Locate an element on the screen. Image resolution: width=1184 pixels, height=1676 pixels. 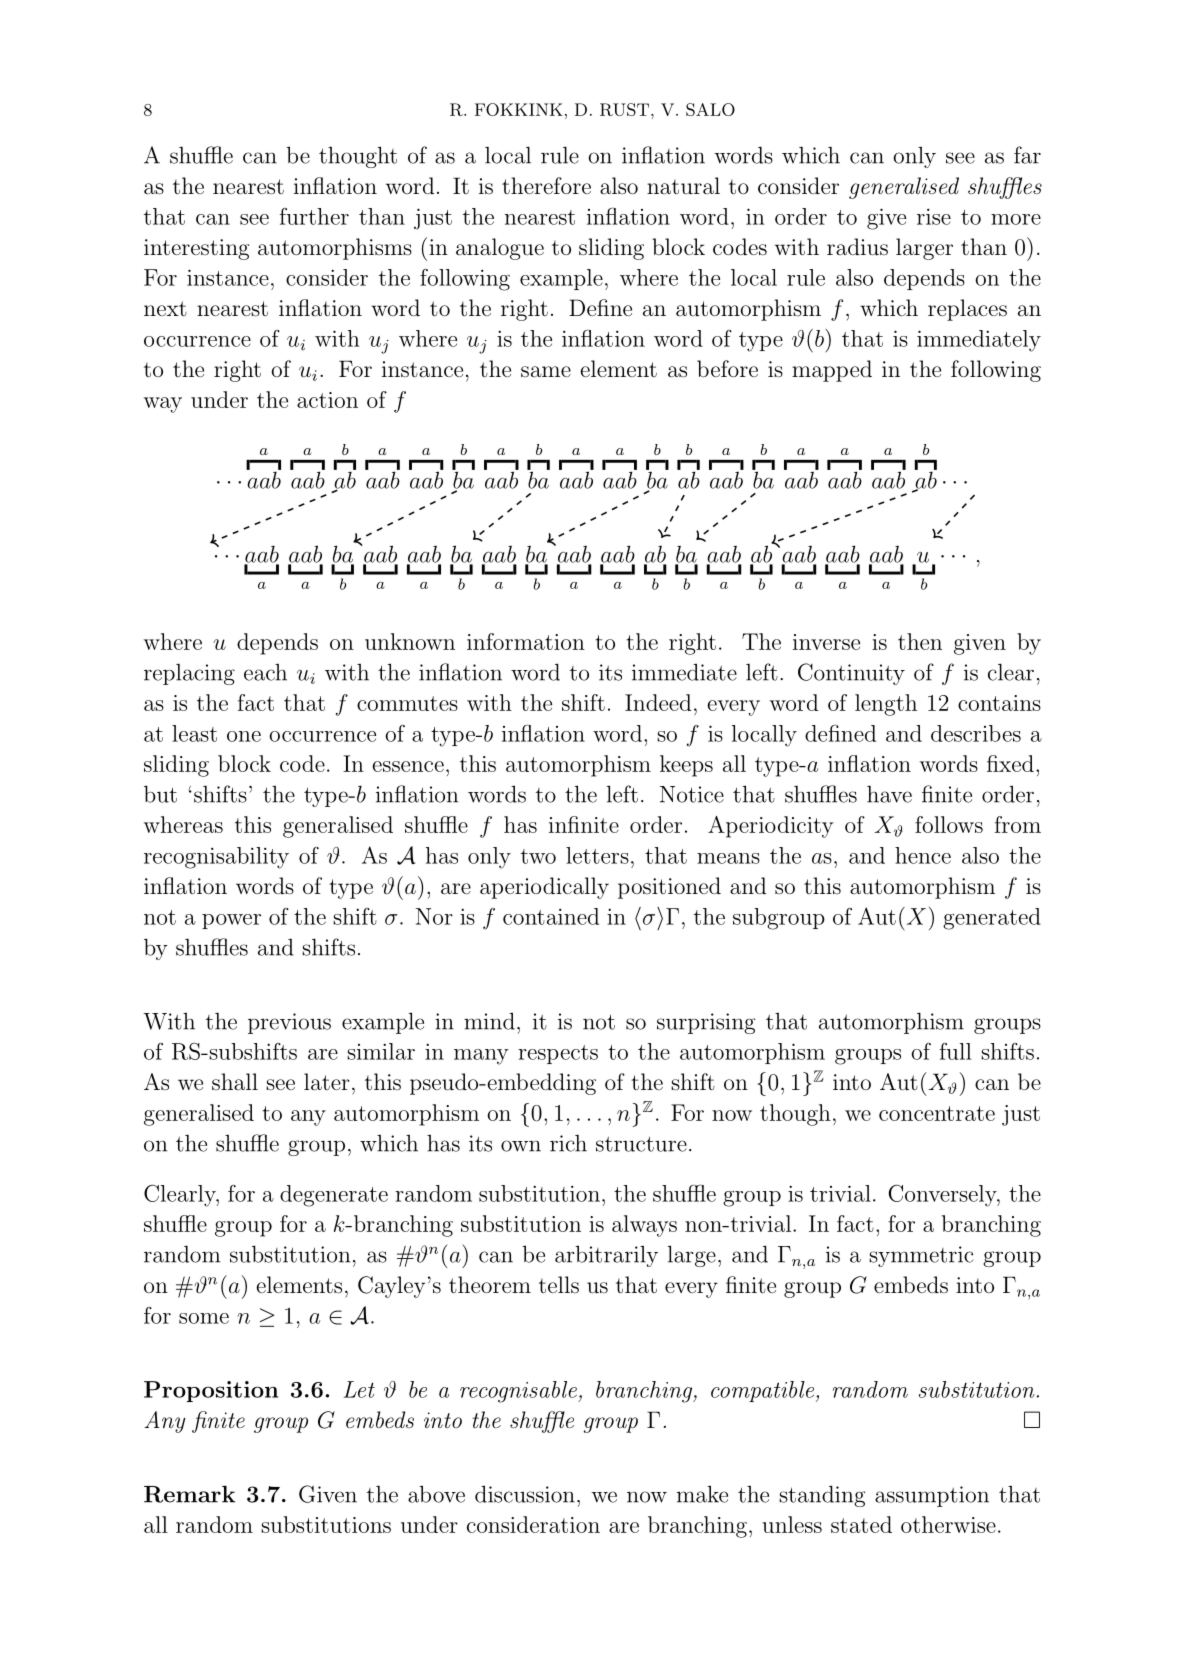
but is located at coordinates (160, 794).
